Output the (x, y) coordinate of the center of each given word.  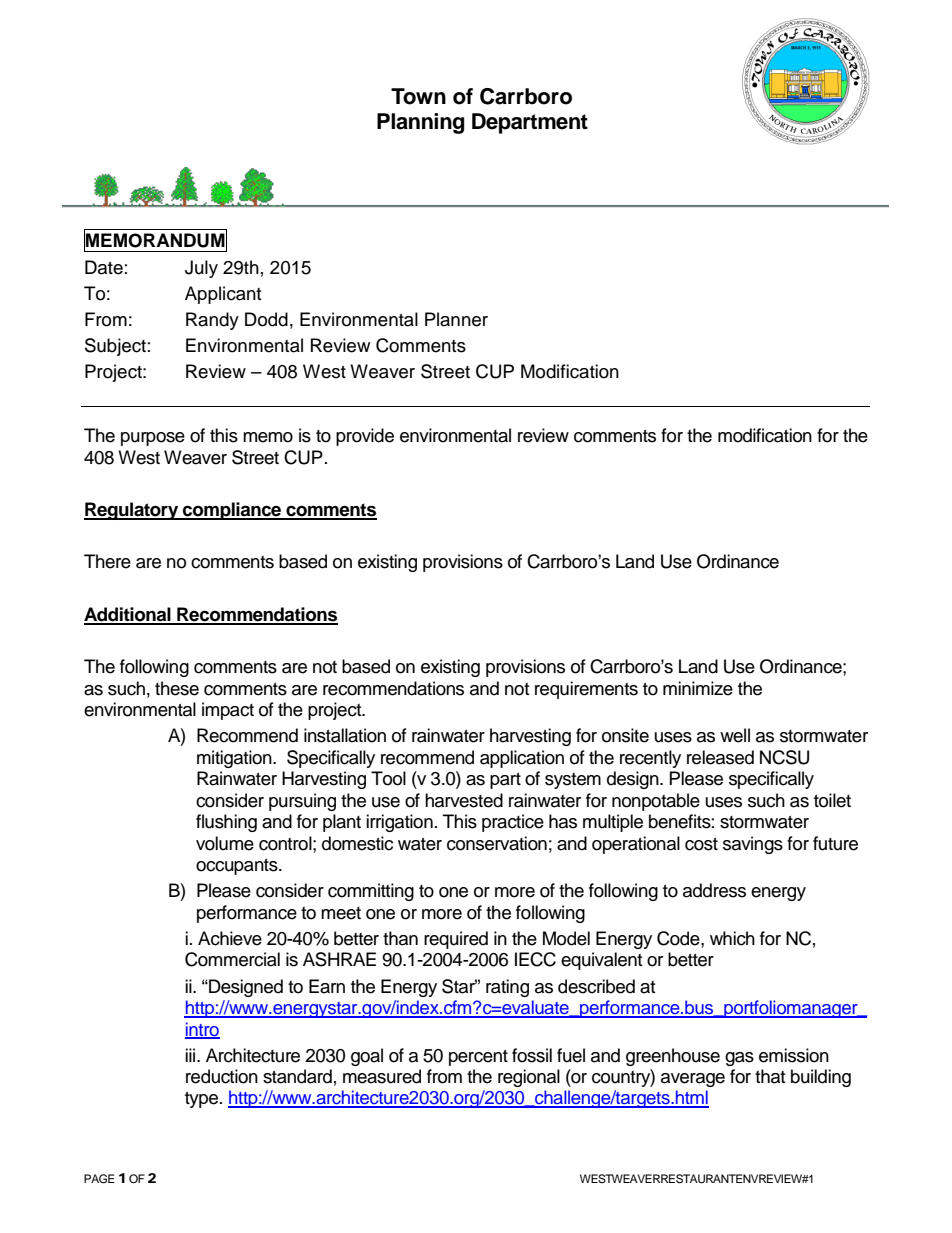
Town (418, 96)
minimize (698, 688)
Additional (128, 615)
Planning (421, 123)
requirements (586, 690)
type (203, 1100)
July (201, 269)
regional (529, 1078)
